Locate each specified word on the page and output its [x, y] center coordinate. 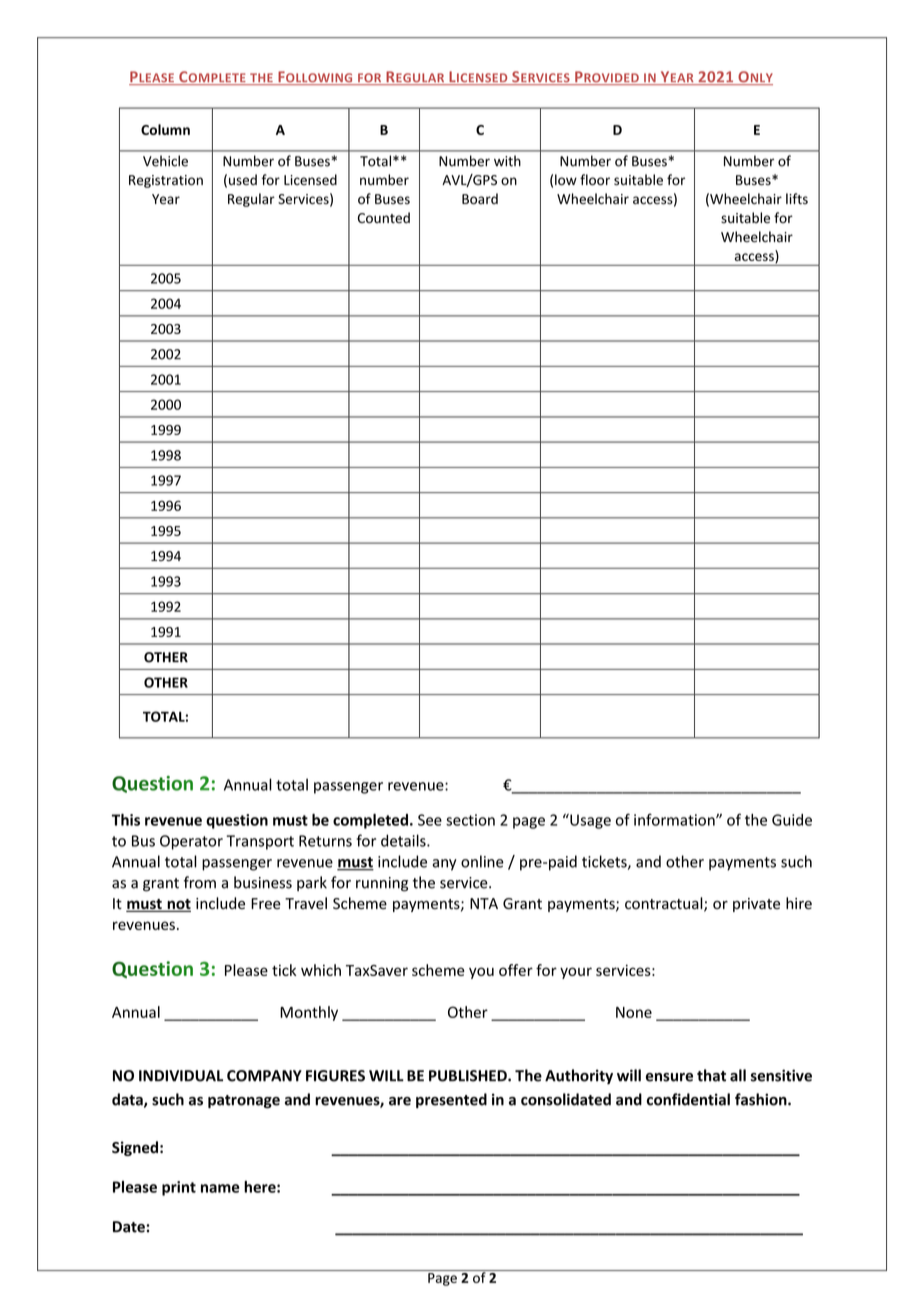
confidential [688, 1099]
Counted [384, 217]
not [178, 905]
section [470, 820]
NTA [484, 903]
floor [595, 180]
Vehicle [165, 161]
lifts [797, 198]
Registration [166, 181]
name [220, 1188]
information [675, 819]
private [756, 905]
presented [451, 1100]
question [237, 821]
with [507, 161]
